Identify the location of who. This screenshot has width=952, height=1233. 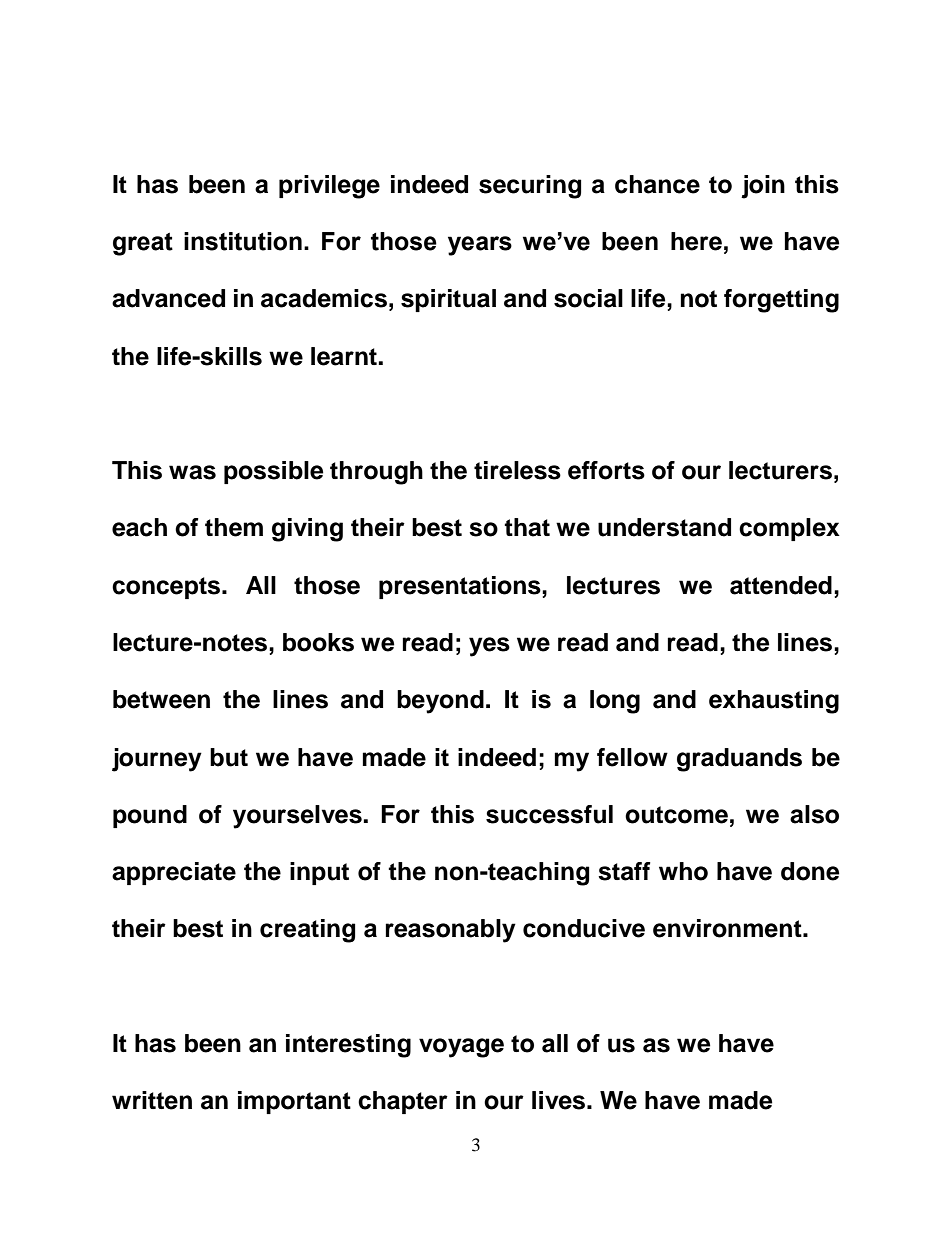
(683, 871).
